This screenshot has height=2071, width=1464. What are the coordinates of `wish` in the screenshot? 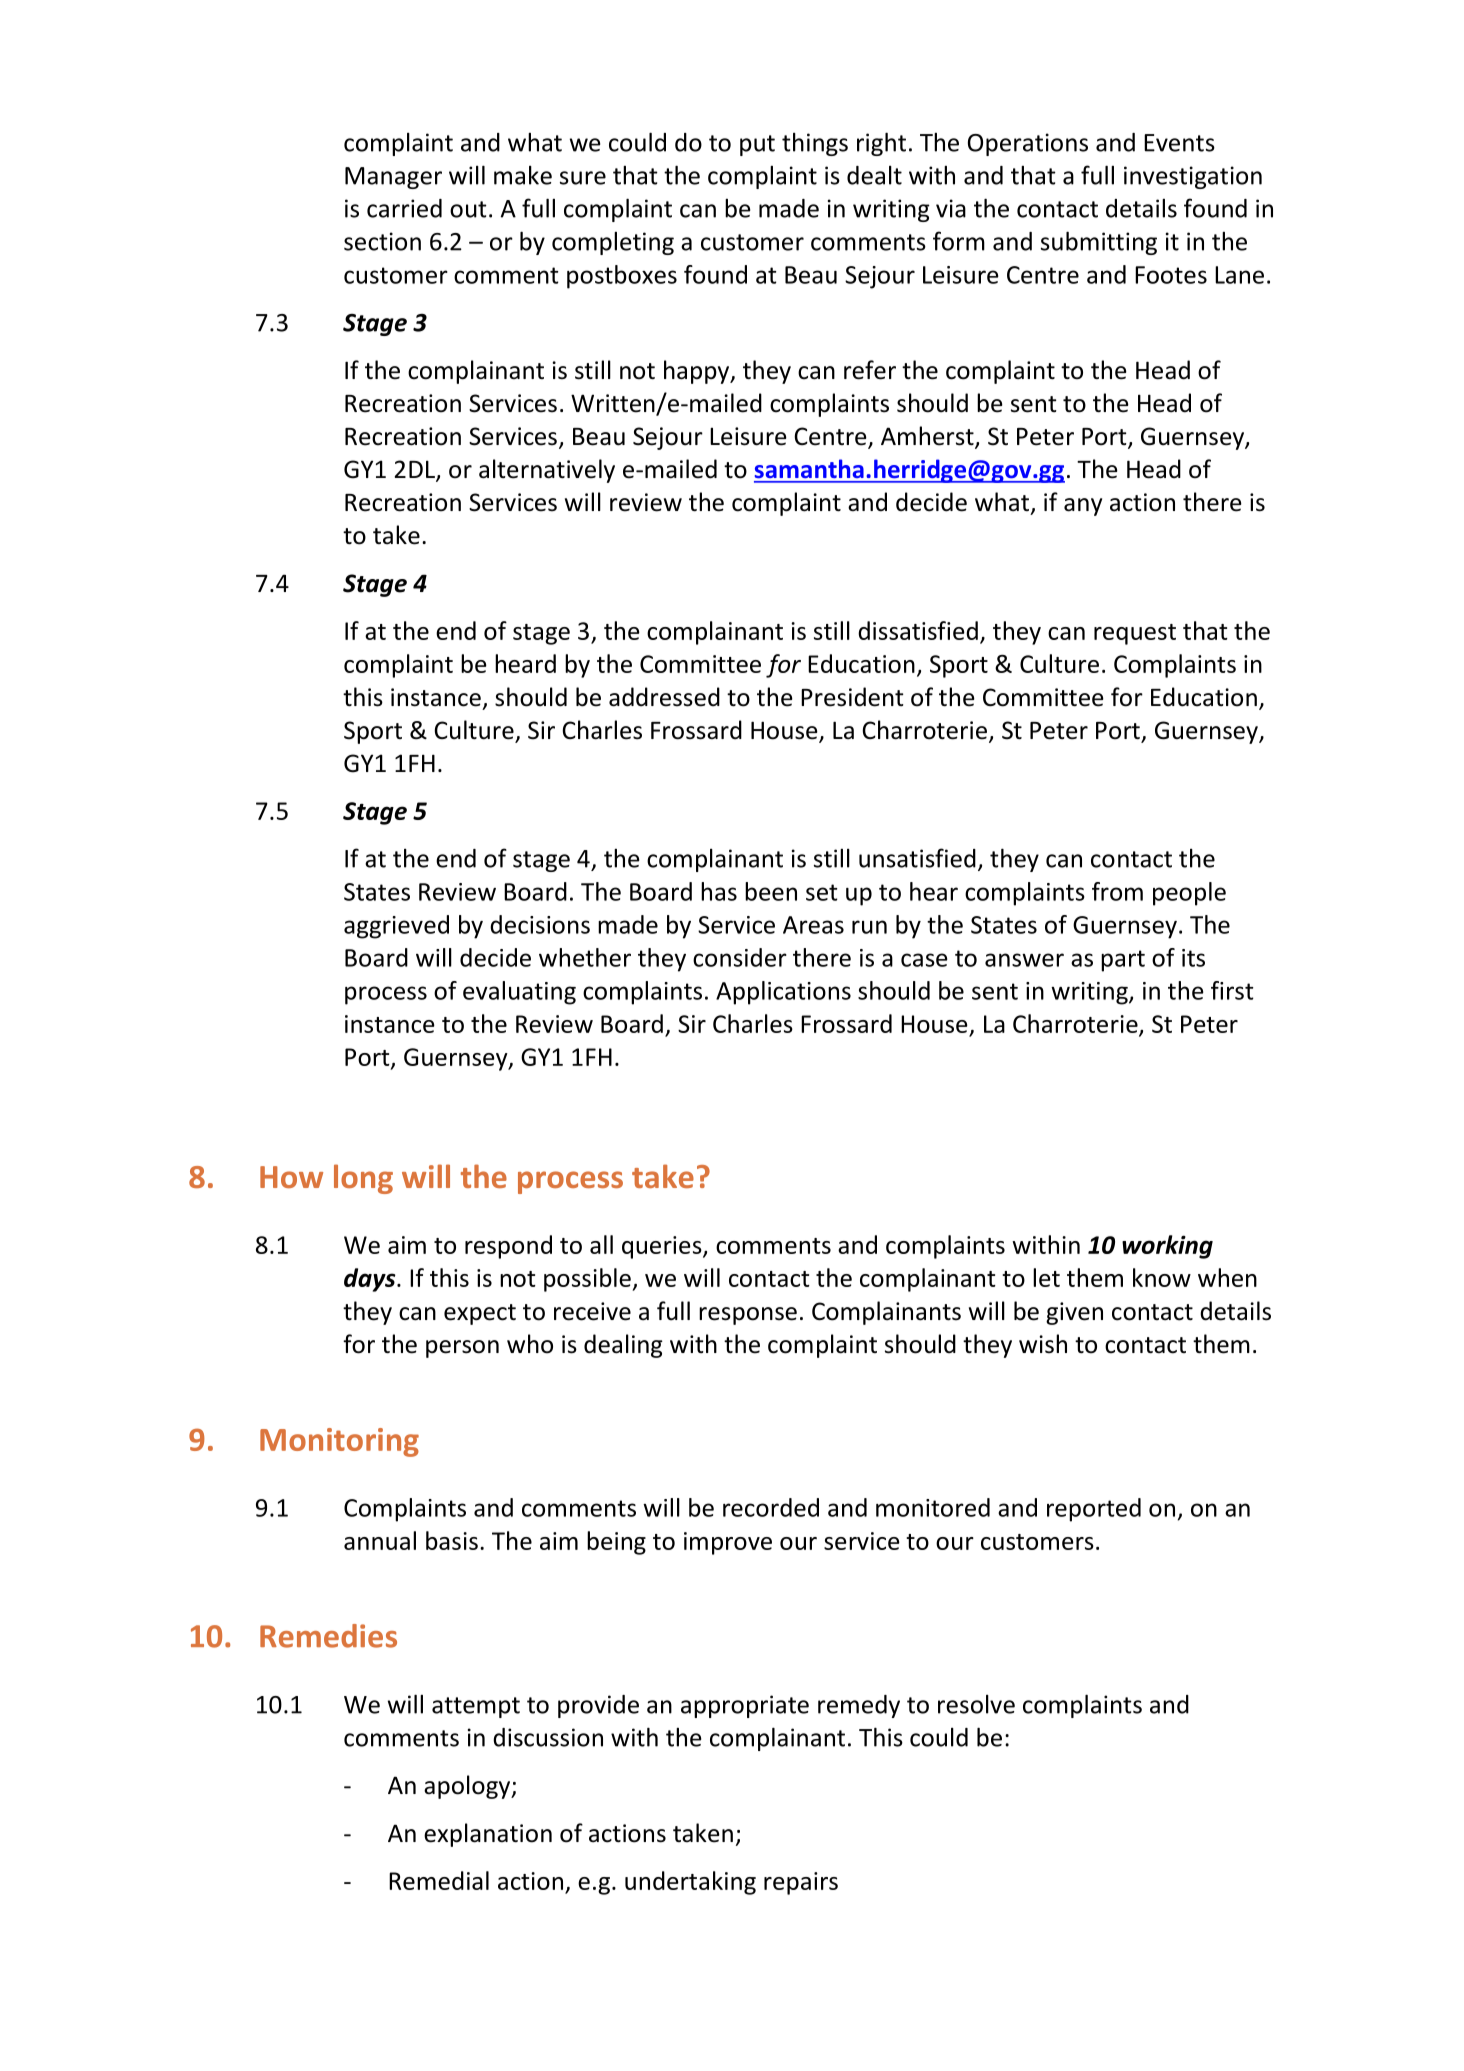 It's located at (1043, 1344).
